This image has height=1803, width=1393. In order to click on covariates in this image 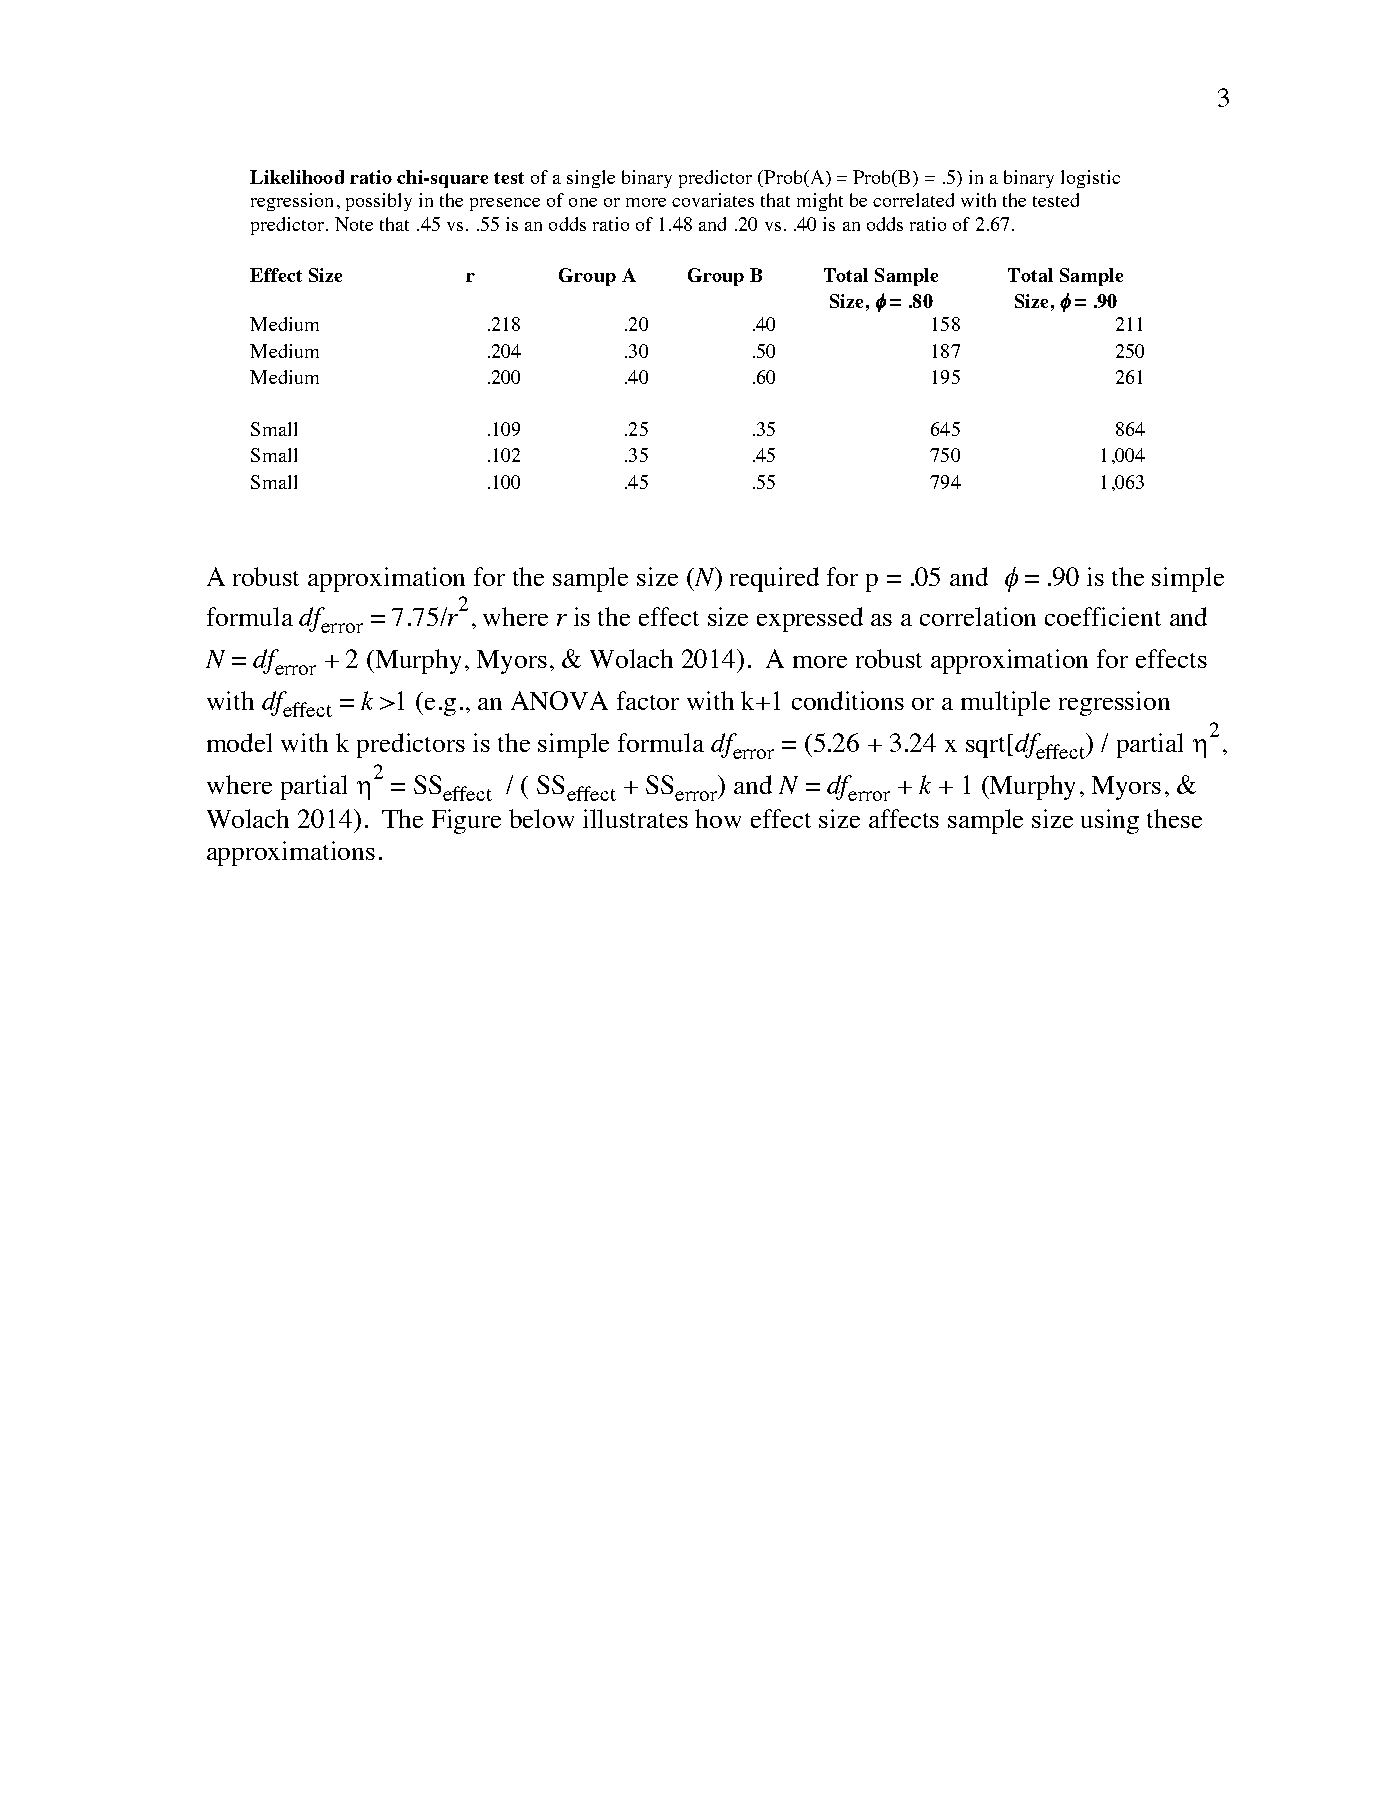, I will do `click(713, 200)`.
